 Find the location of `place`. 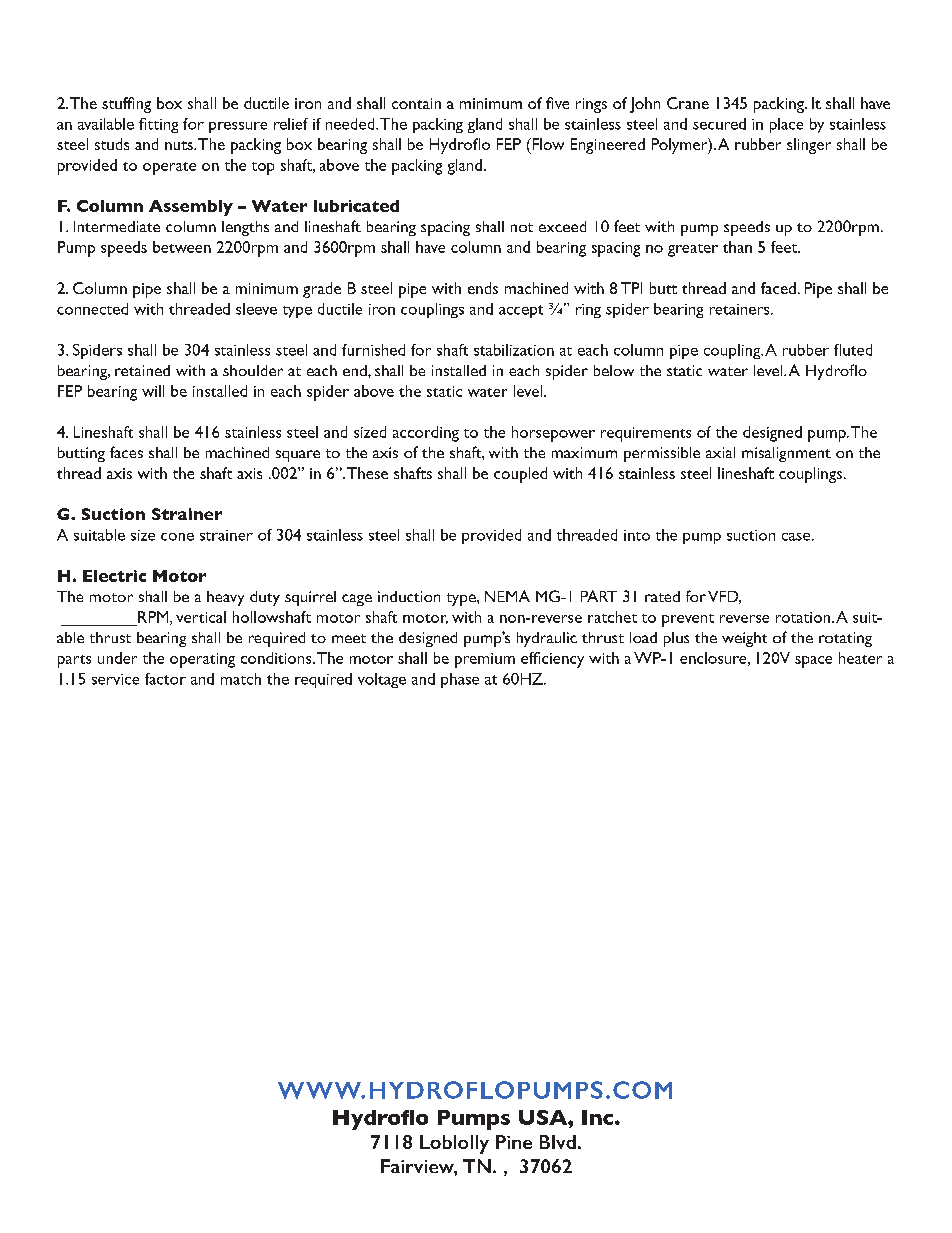

place is located at coordinates (786, 125).
